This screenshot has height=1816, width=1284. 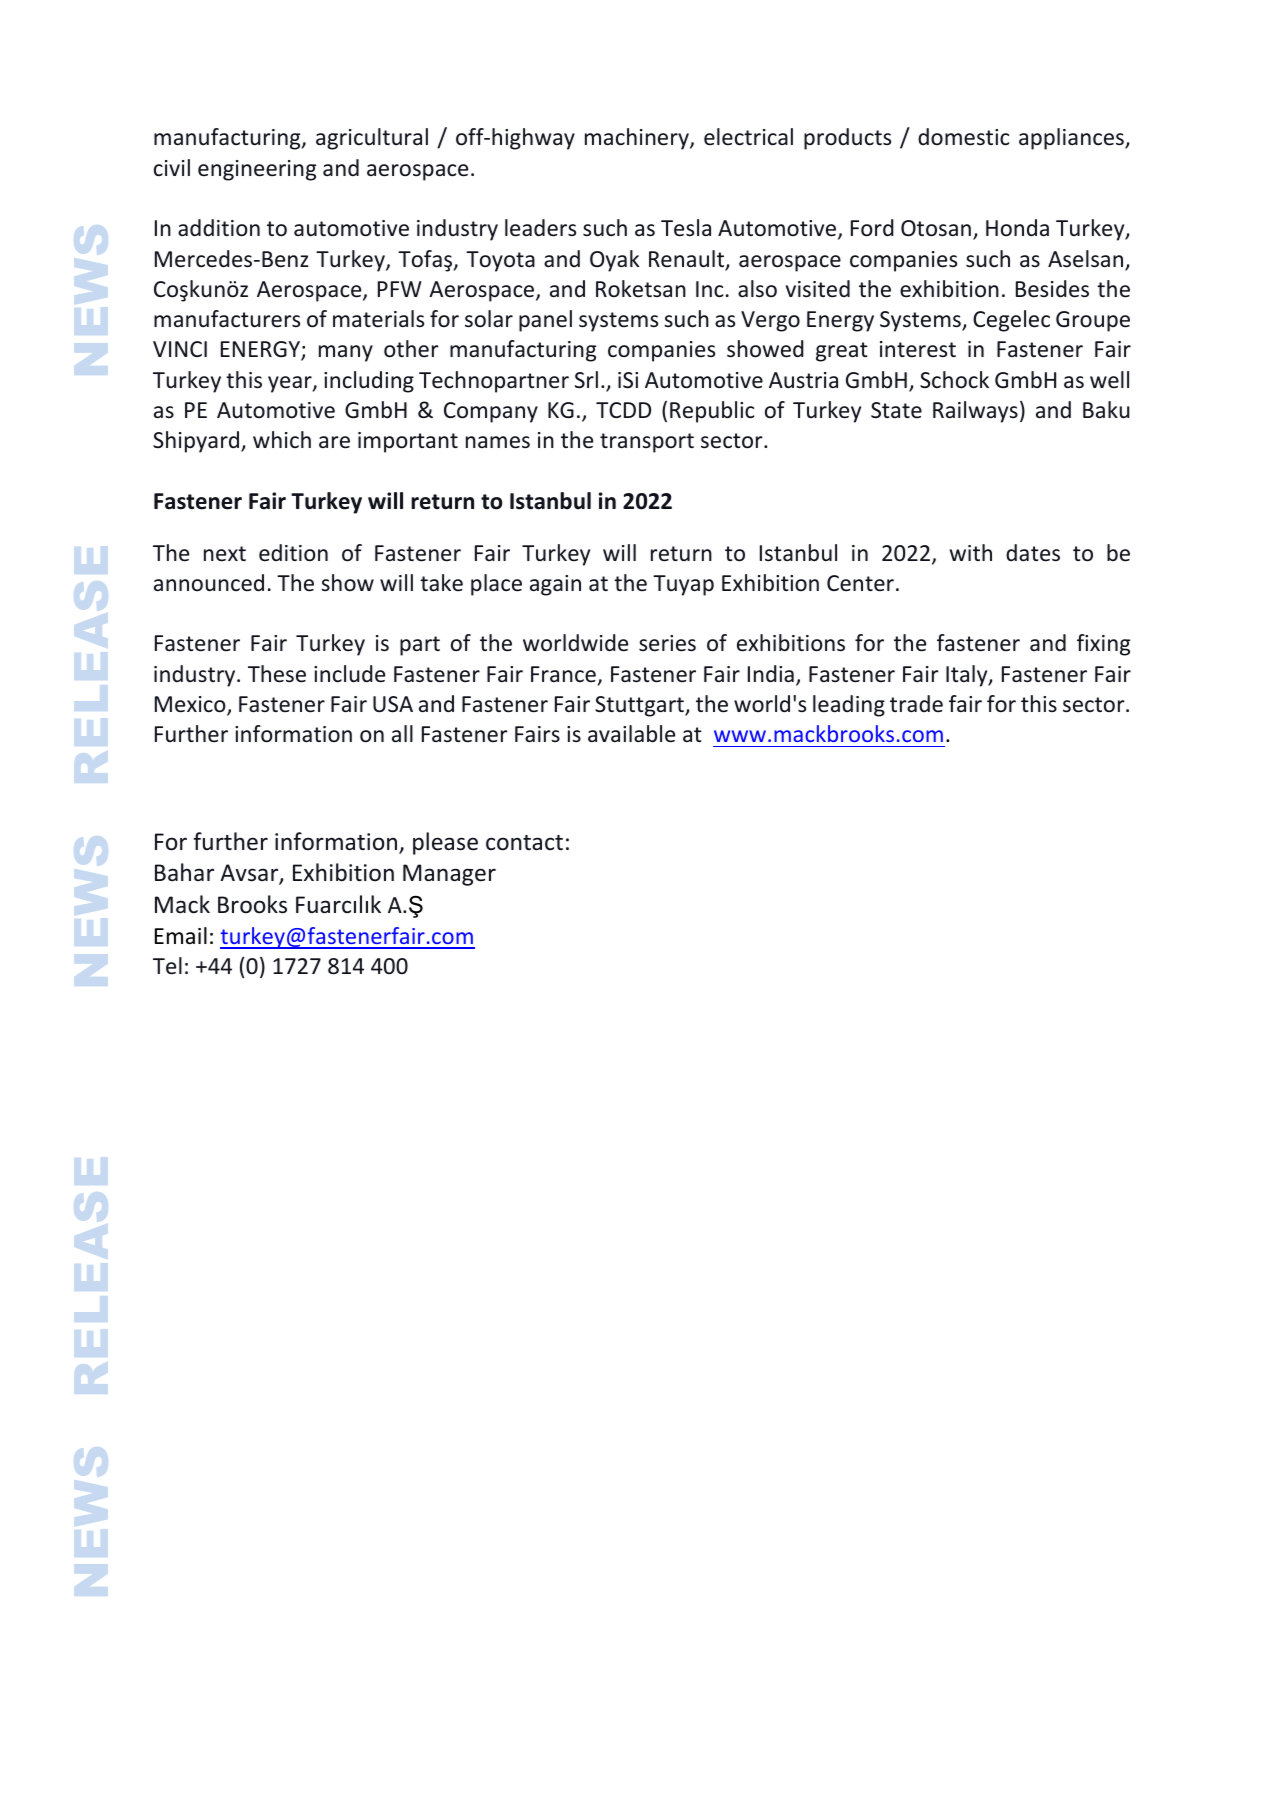 I want to click on Email, so click(x=181, y=936).
